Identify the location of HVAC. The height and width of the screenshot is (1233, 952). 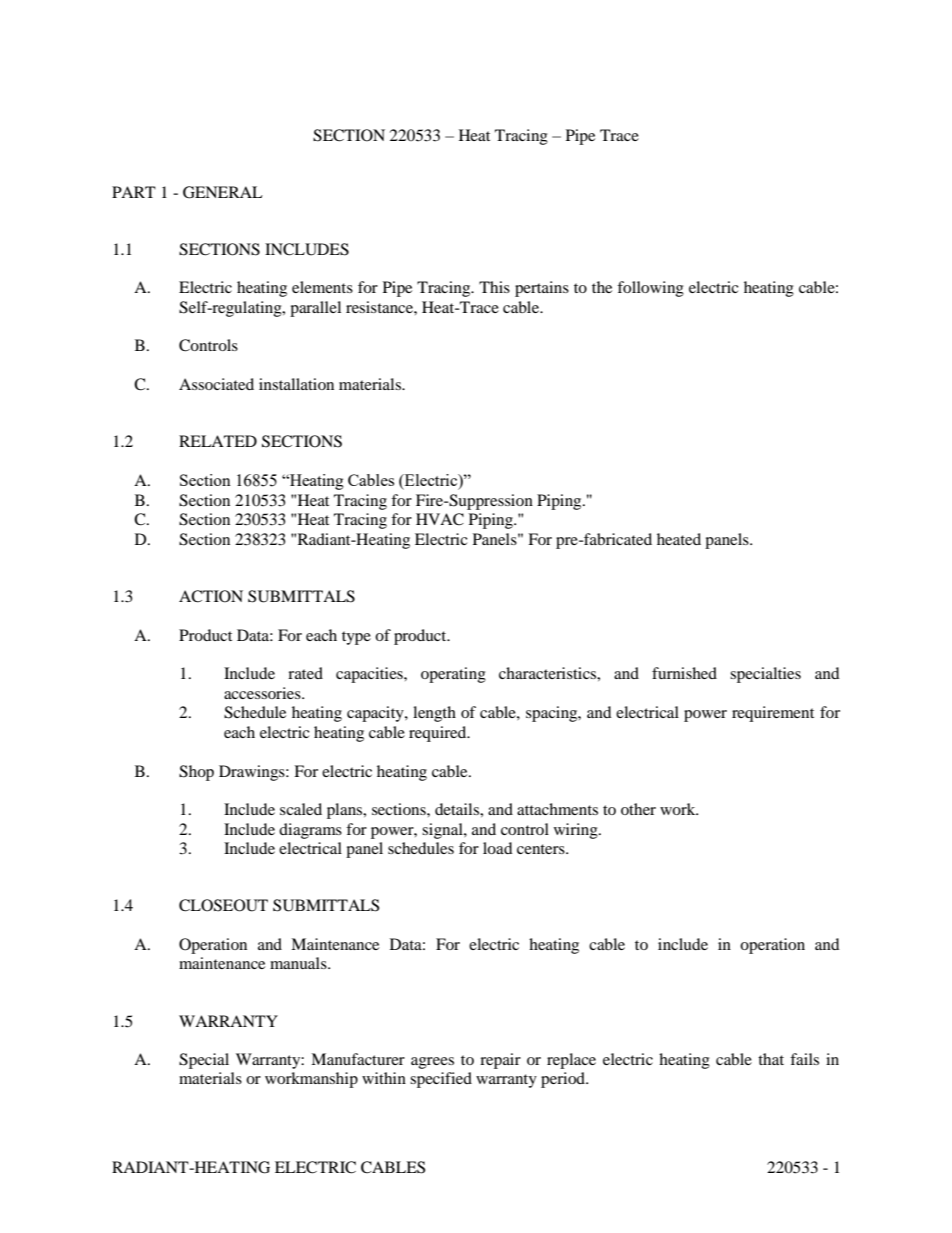
(440, 519).
